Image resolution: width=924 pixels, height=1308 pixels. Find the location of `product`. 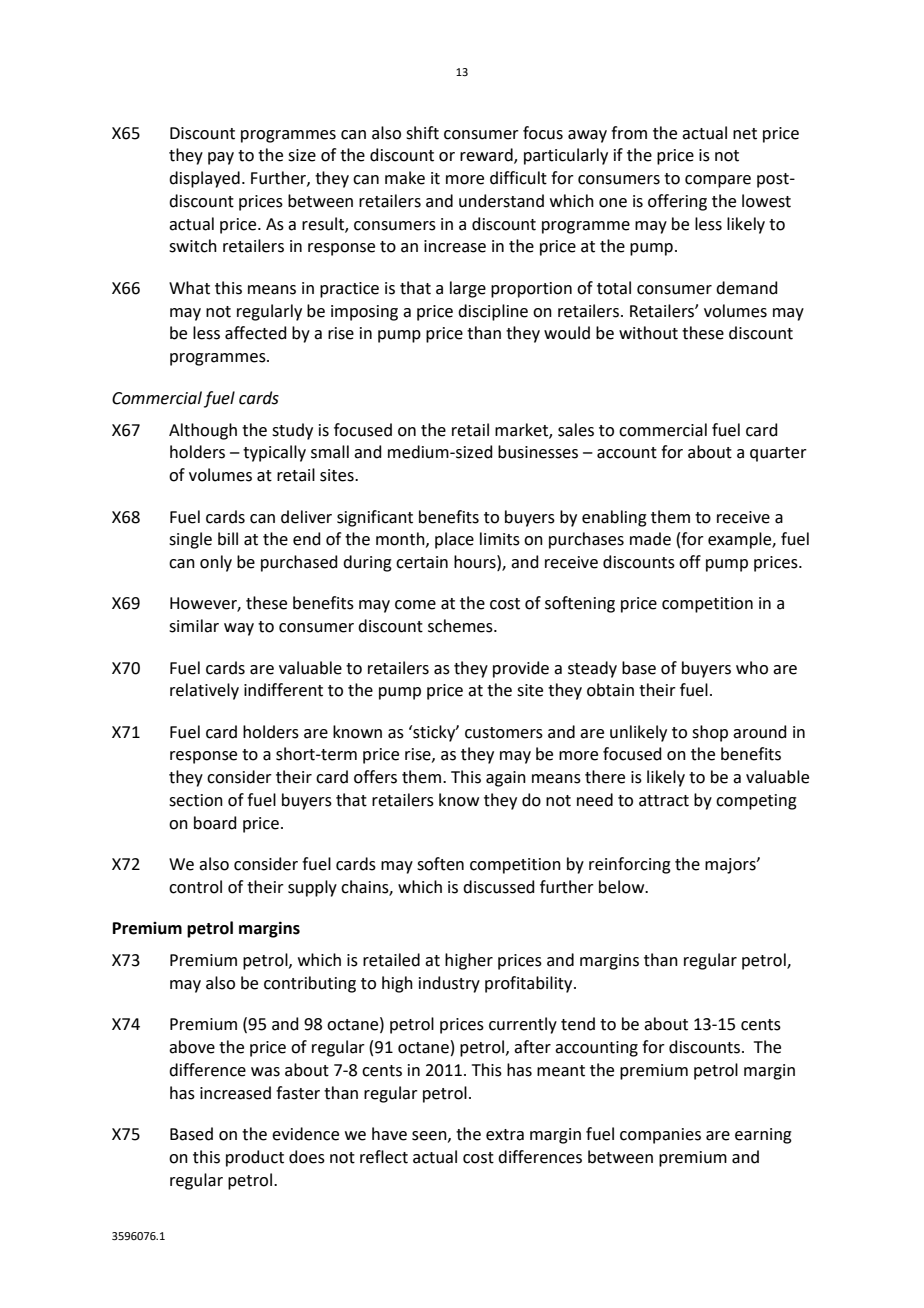

product is located at coordinates (255, 1158).
